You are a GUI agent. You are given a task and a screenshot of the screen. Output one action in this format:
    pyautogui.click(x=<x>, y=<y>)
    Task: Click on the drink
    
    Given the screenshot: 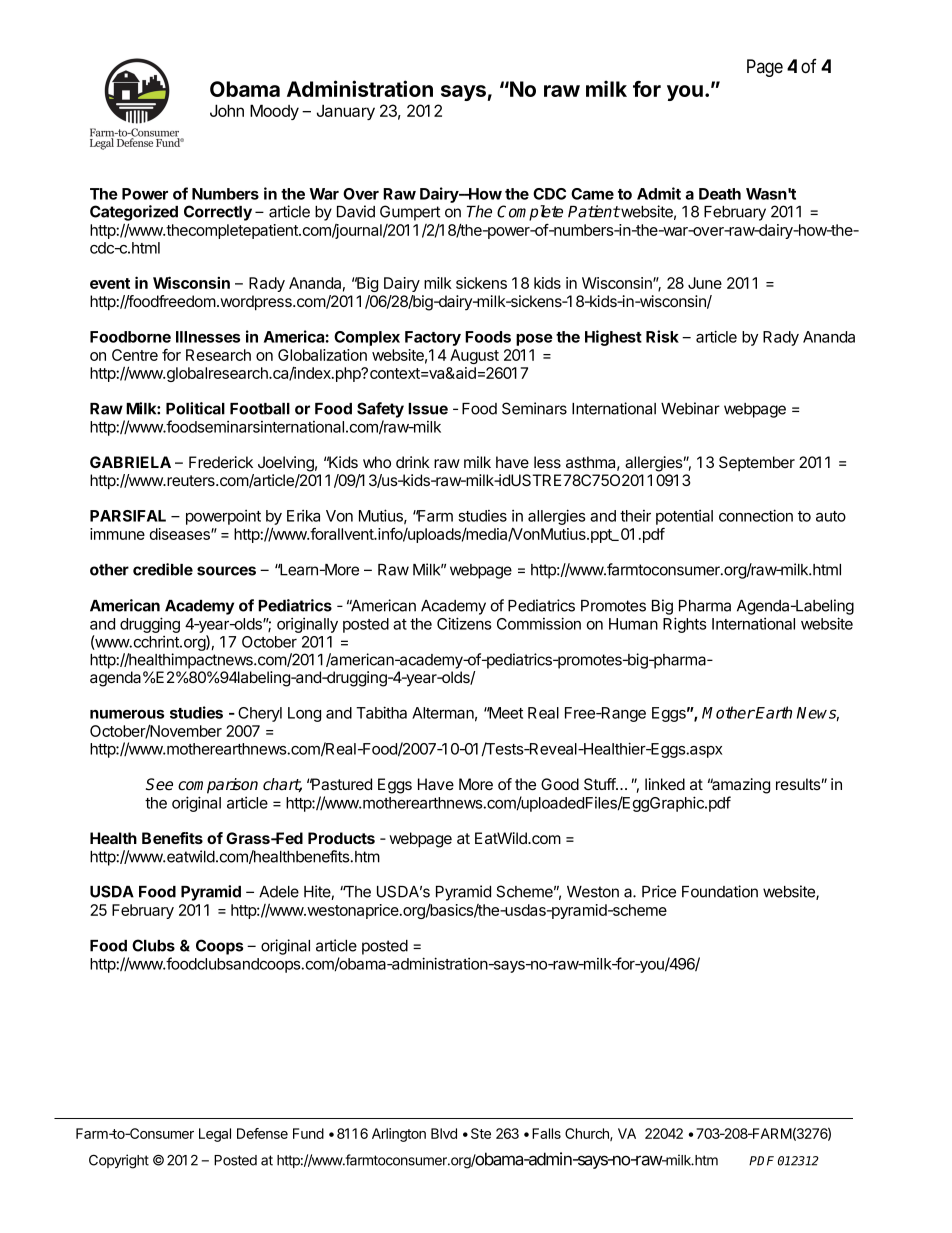 What is the action you would take?
    pyautogui.click(x=413, y=462)
